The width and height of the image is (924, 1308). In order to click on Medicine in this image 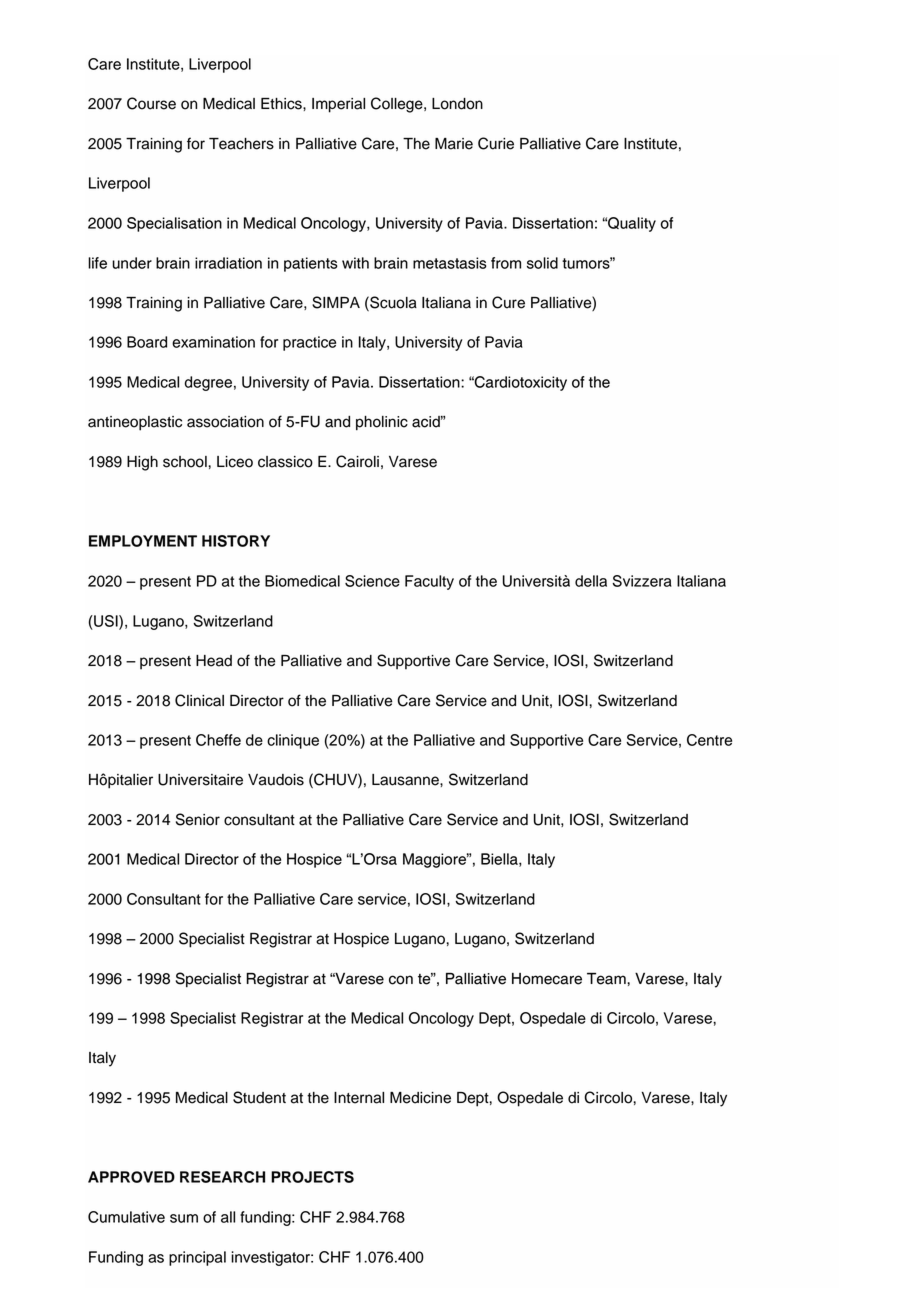, I will do `click(420, 1098)`.
